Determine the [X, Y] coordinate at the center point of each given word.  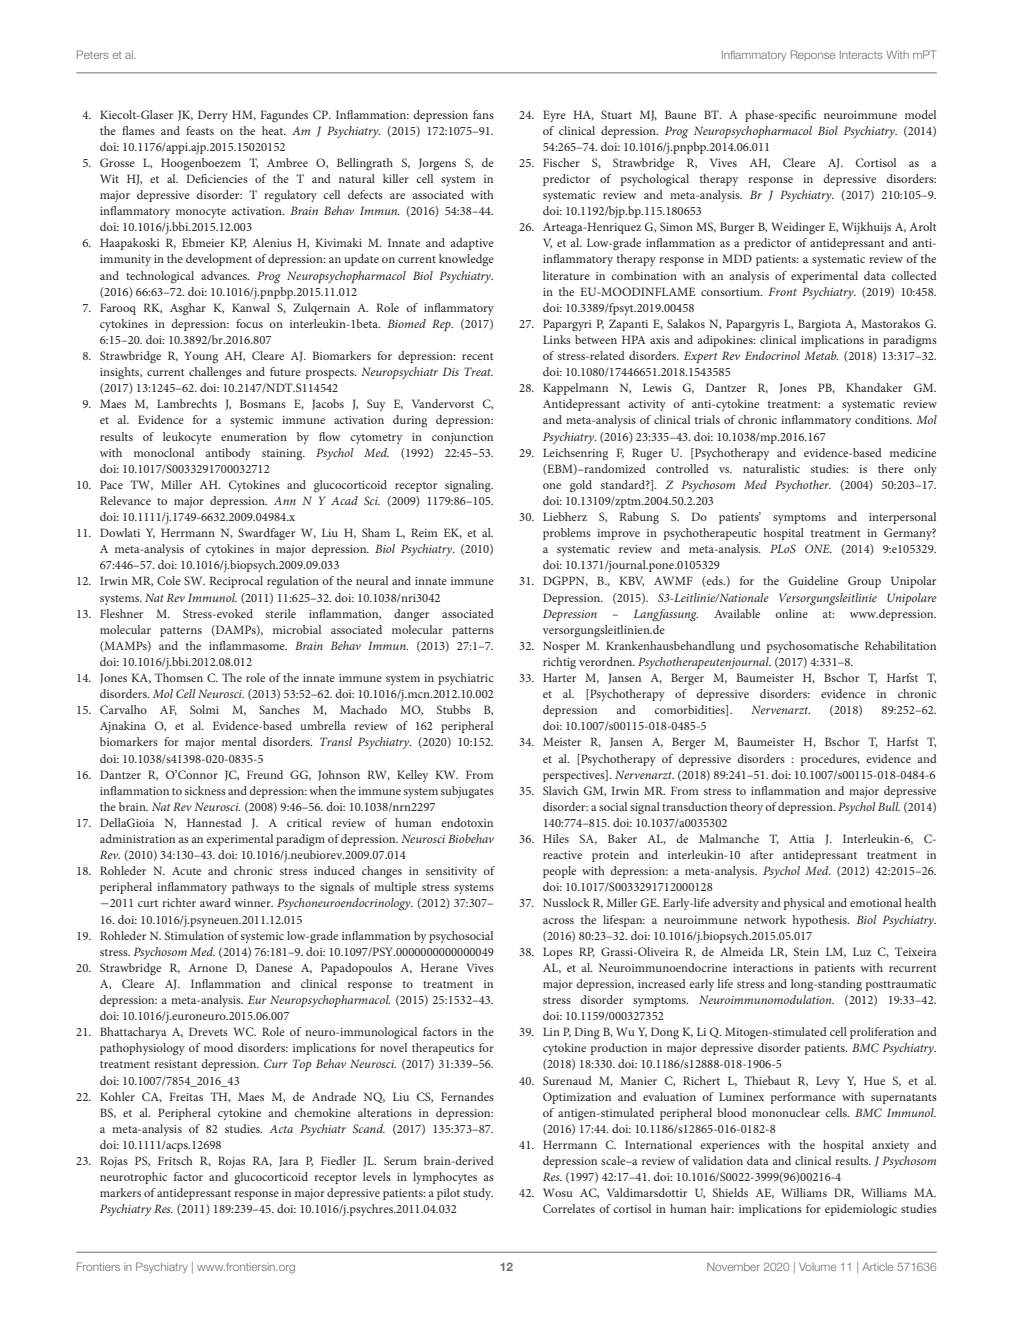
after [761, 854]
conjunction [462, 438]
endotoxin [467, 822]
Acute [186, 871]
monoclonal [164, 452]
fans [483, 114]
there [891, 468]
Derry [213, 116]
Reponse [813, 55]
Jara [289, 1161]
